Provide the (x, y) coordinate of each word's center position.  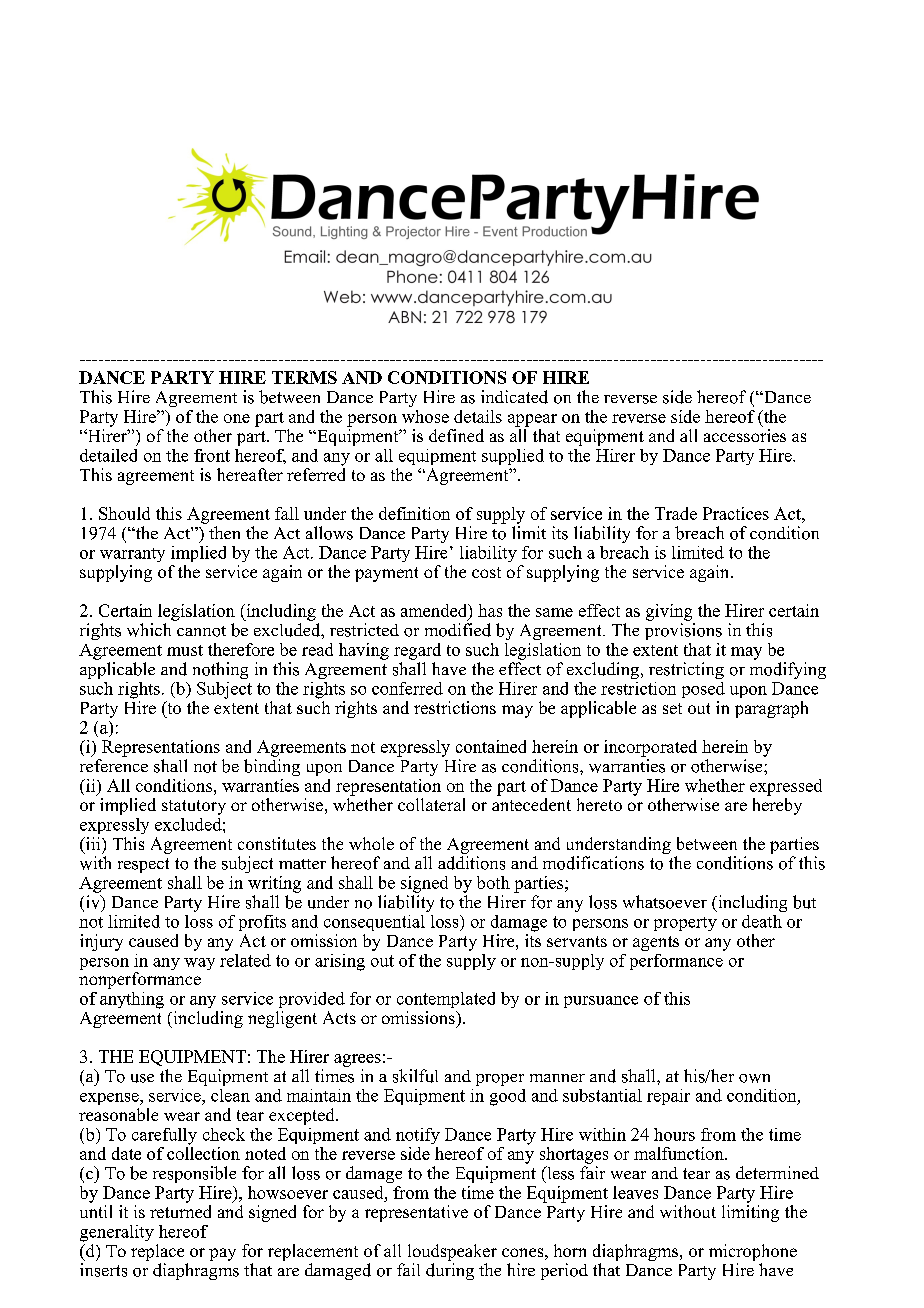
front (212, 455)
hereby (777, 806)
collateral (431, 804)
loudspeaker (452, 1252)
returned (180, 1211)
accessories (745, 435)
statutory (194, 807)
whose (425, 416)
